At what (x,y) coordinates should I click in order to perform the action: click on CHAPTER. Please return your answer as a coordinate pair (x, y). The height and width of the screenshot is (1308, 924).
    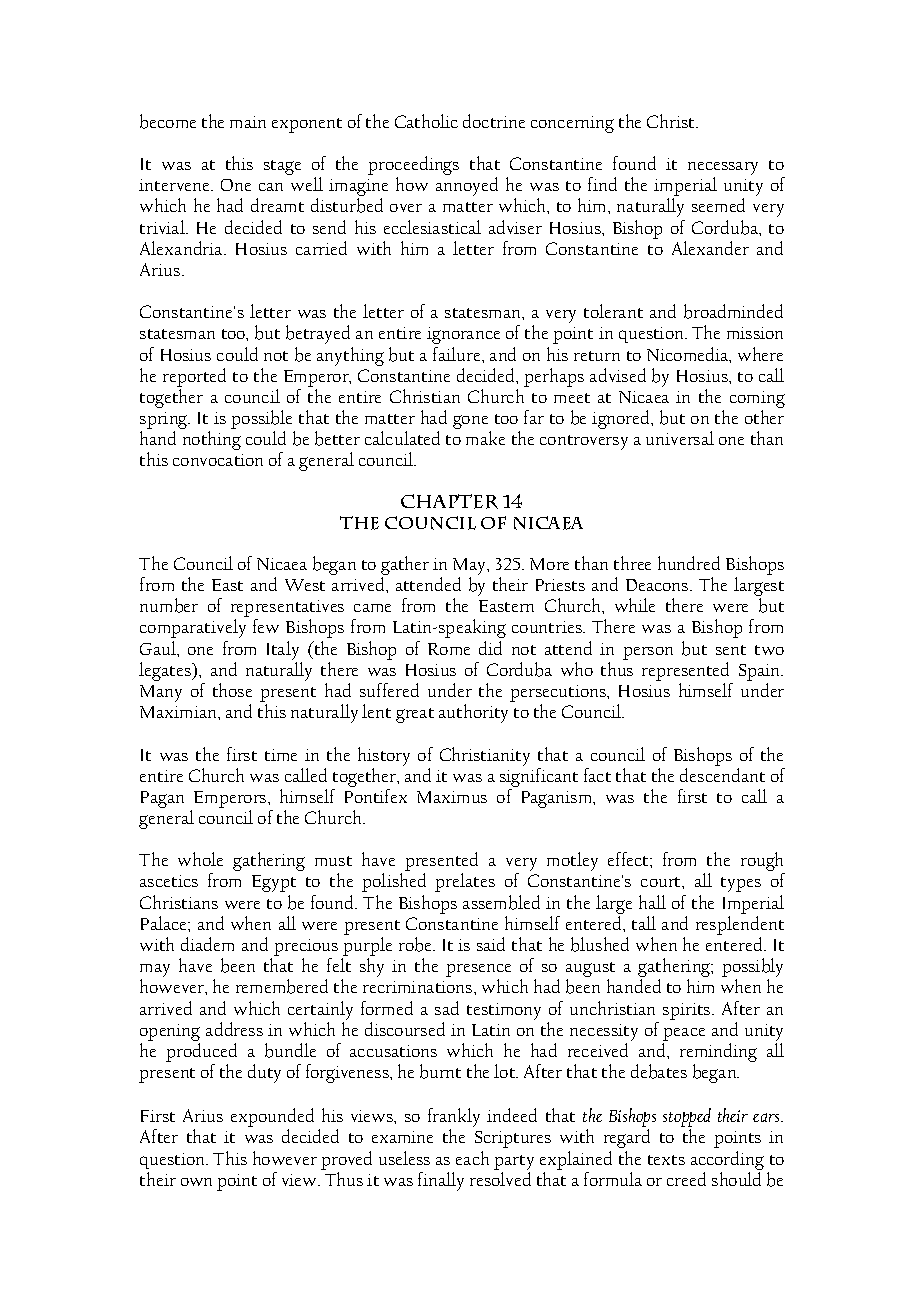
    Looking at the image, I should click on (449, 501).
